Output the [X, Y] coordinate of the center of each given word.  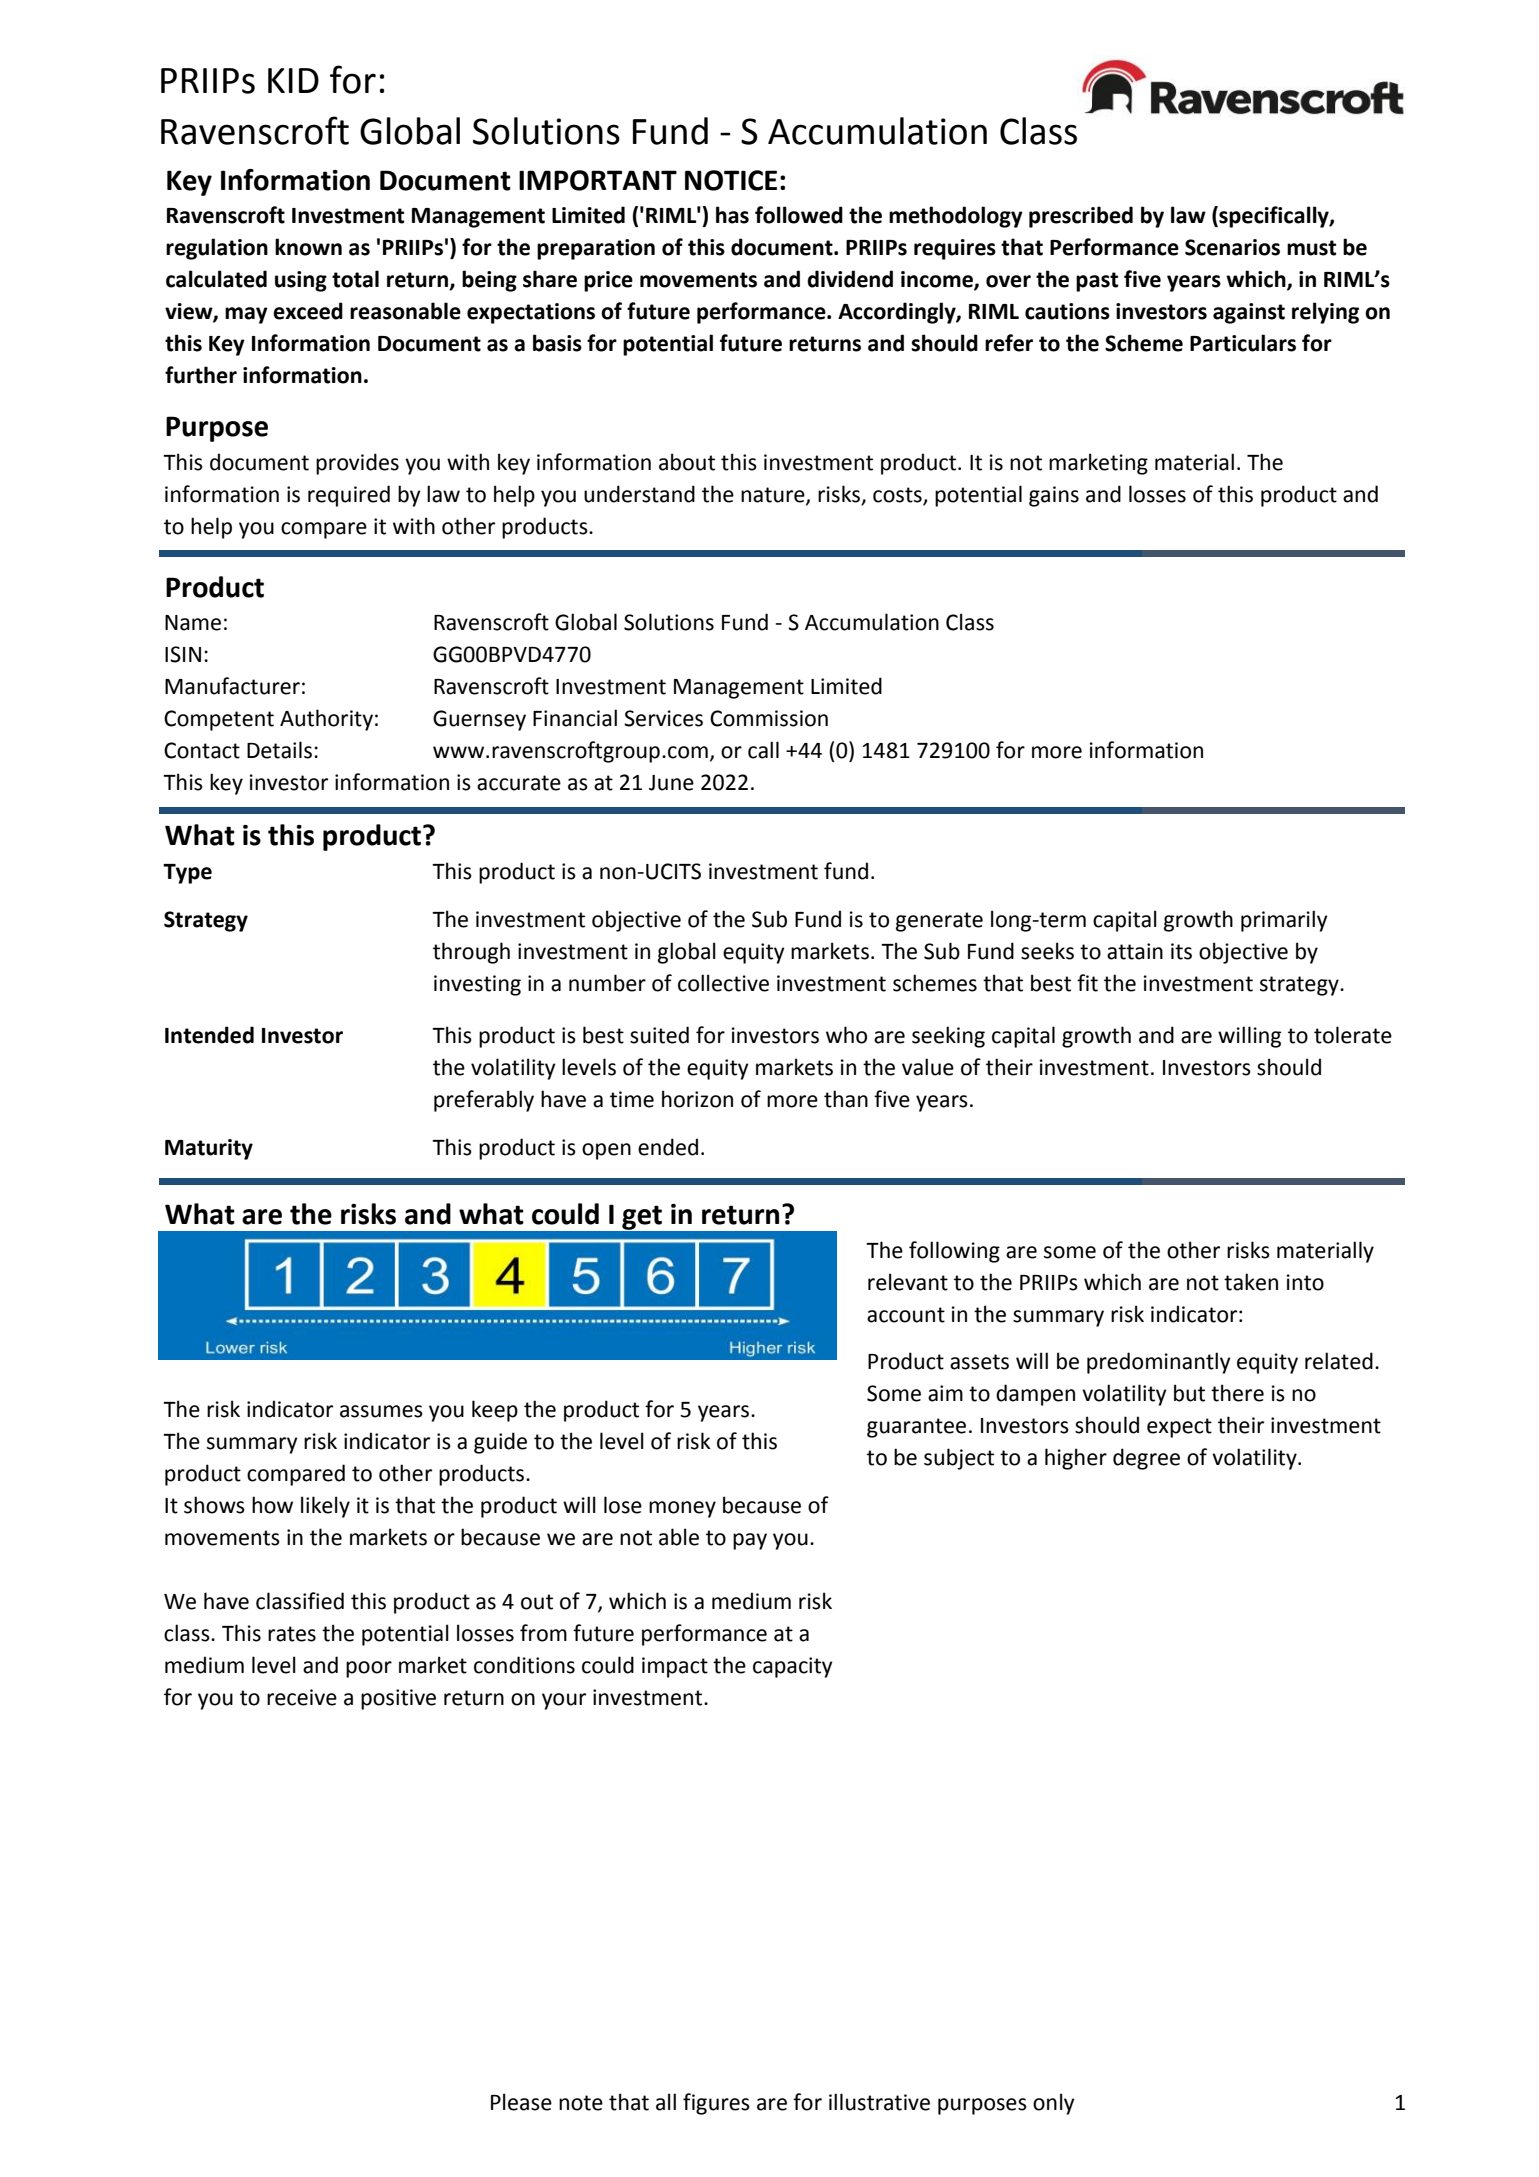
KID [293, 80]
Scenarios [1232, 247]
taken [1251, 1282]
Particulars [1243, 343]
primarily [1284, 921]
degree [1146, 1459]
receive [302, 1697]
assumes [381, 1411]
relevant [908, 1282]
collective [723, 983]
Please [521, 2102]
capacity [793, 1667]
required [349, 496]
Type [187, 874]
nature [774, 496]
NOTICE [731, 180]
